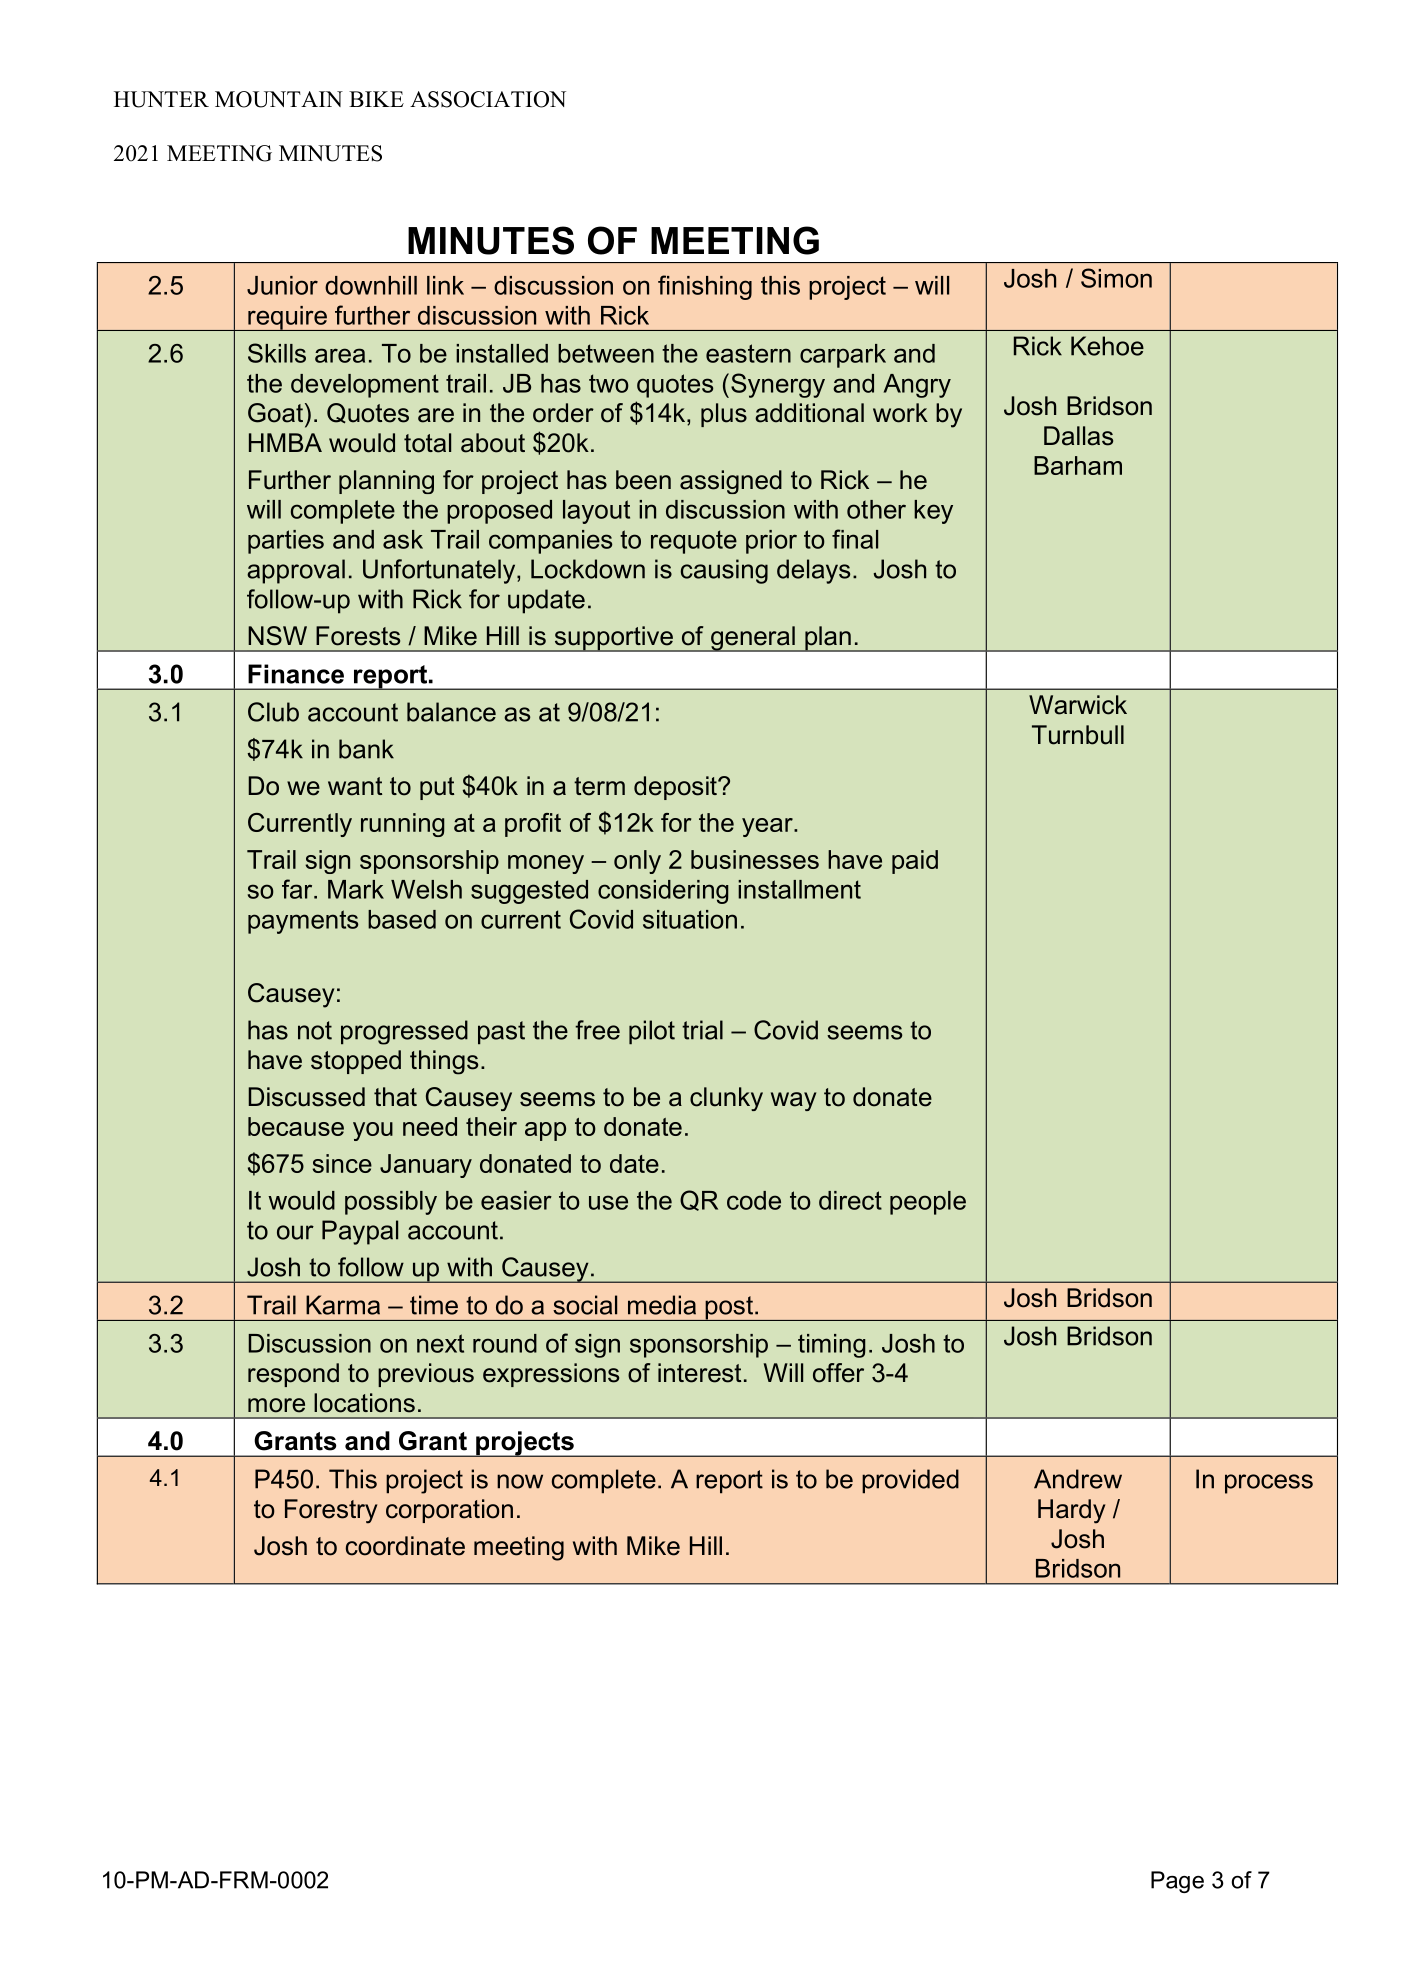 Image resolution: width=1404 pixels, height=1985 pixels. What do you see at coordinates (702, 1030) in the screenshot?
I see `trial` at bounding box center [702, 1030].
